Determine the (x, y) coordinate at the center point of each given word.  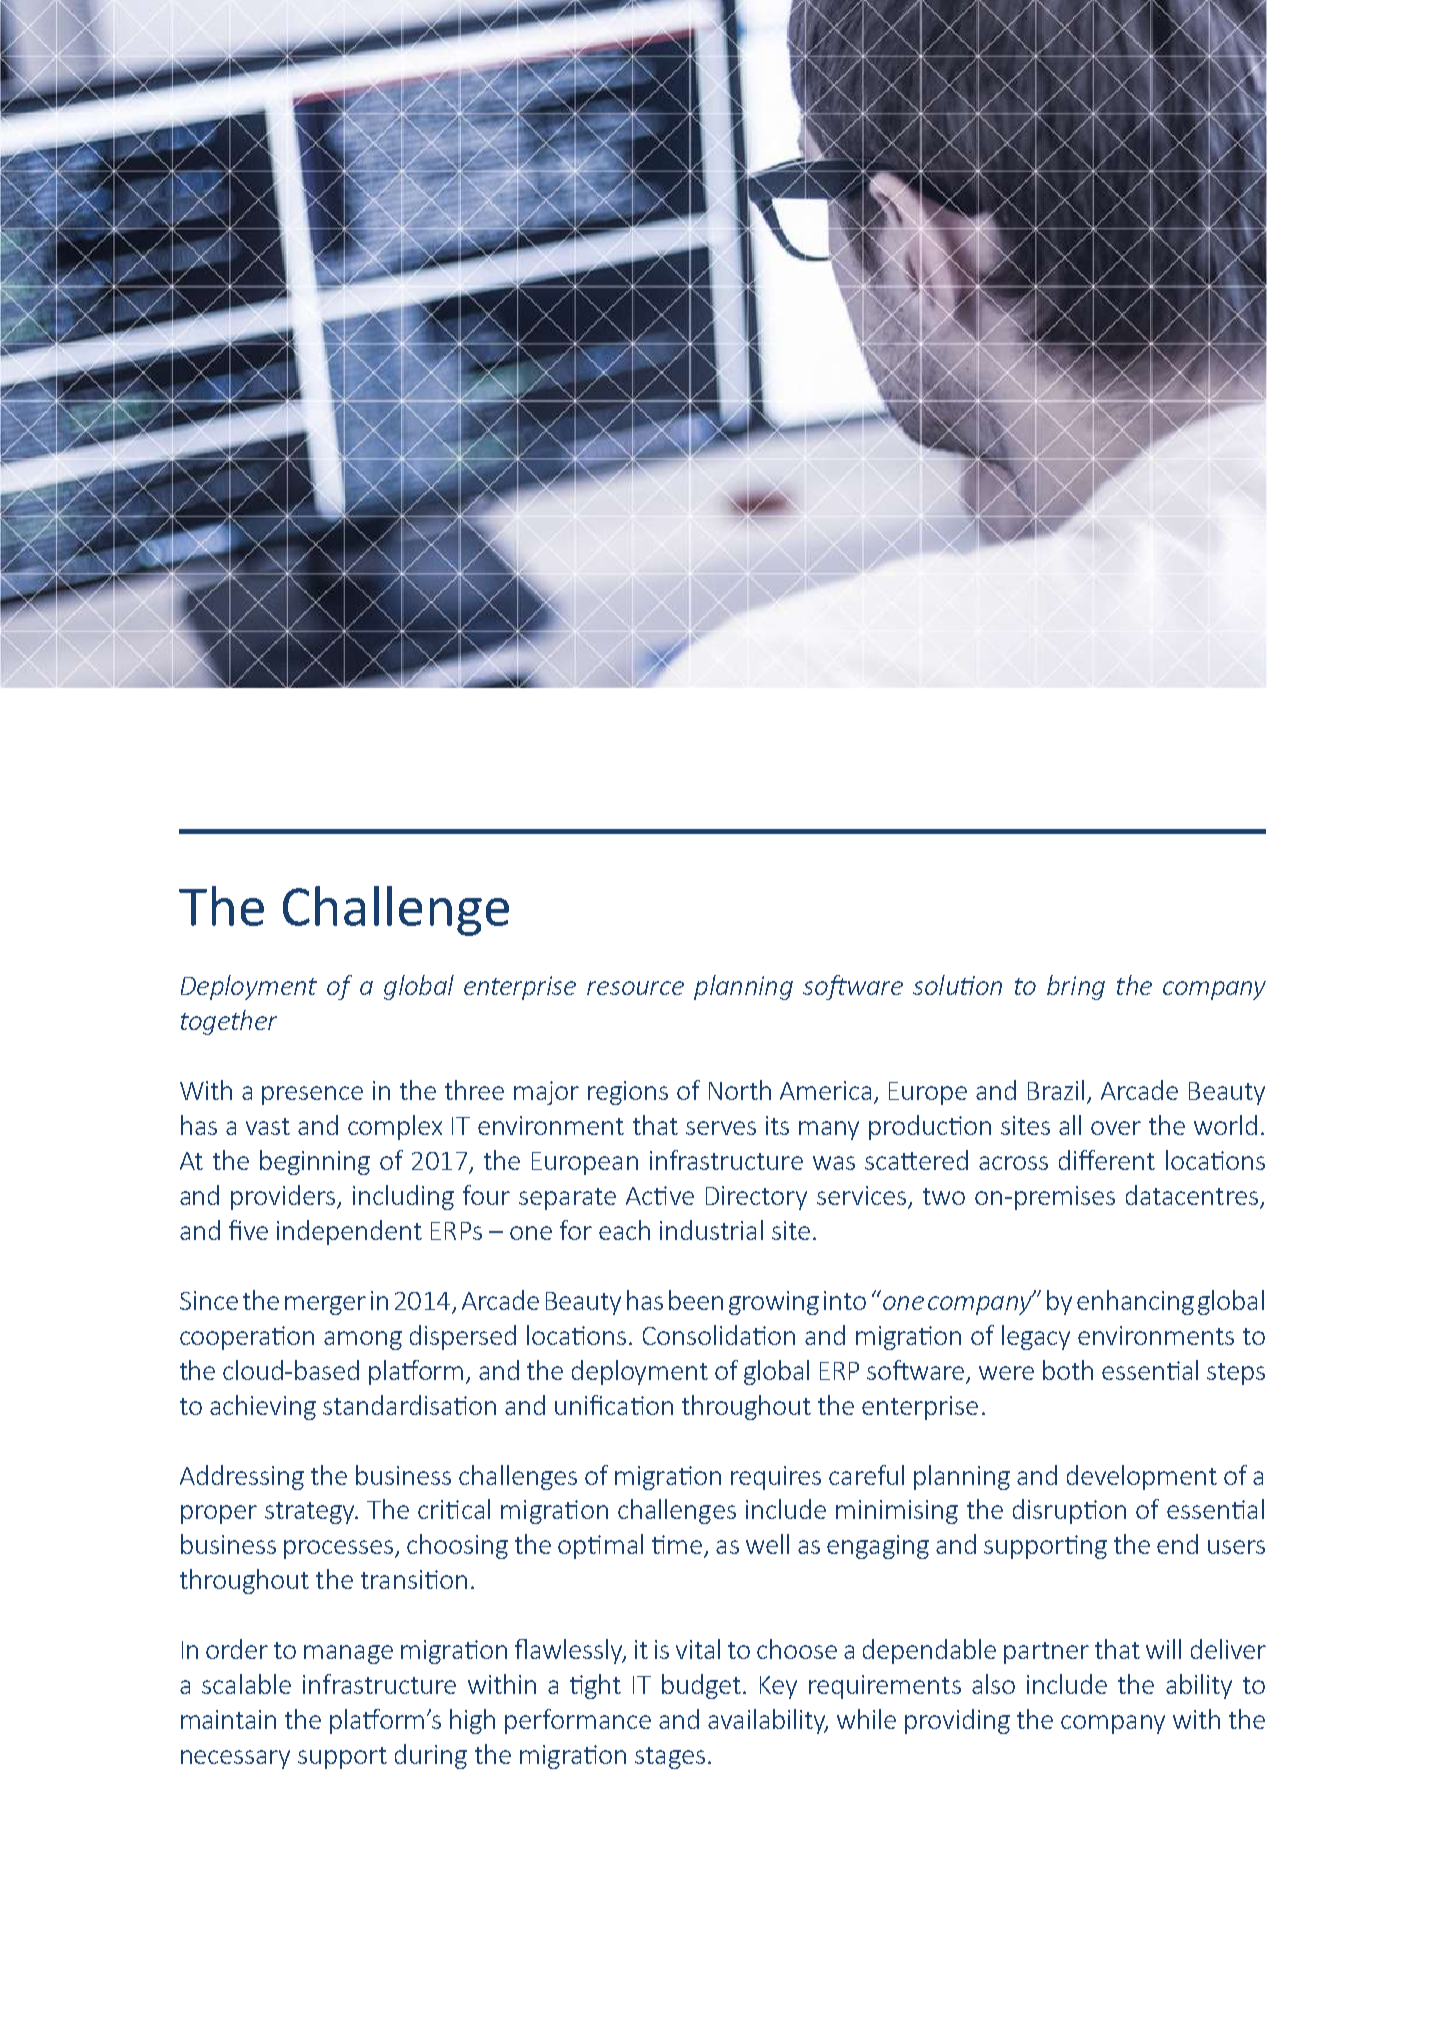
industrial (711, 1230)
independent (349, 1232)
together (229, 1022)
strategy (311, 1513)
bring (1076, 987)
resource (635, 988)
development (1142, 1477)
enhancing (1135, 1302)
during (431, 1756)
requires (776, 1478)
